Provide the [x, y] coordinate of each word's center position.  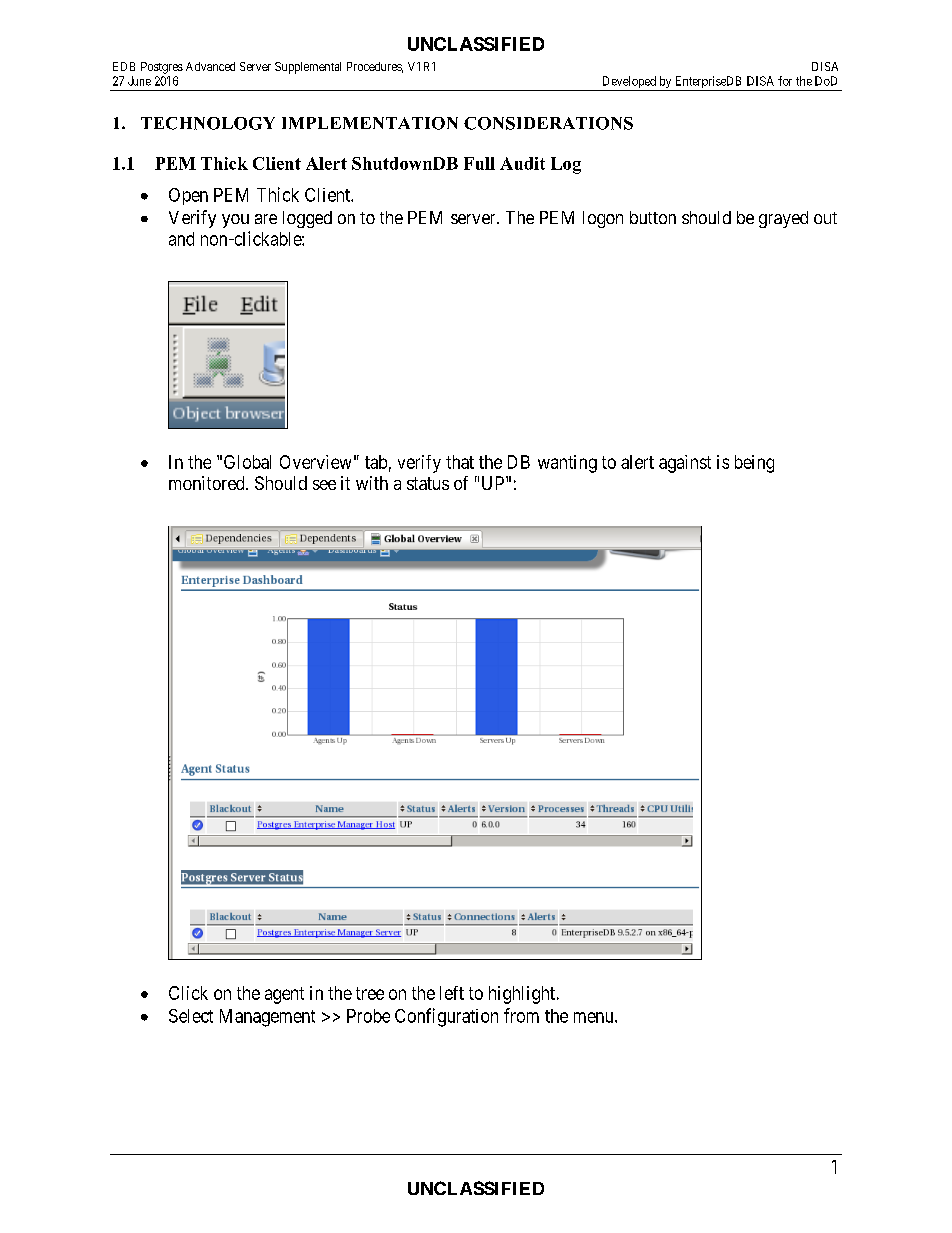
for [785, 81]
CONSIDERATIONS [548, 123]
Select [191, 1016]
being [754, 464]
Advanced [210, 66]
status [428, 483]
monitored [208, 483]
